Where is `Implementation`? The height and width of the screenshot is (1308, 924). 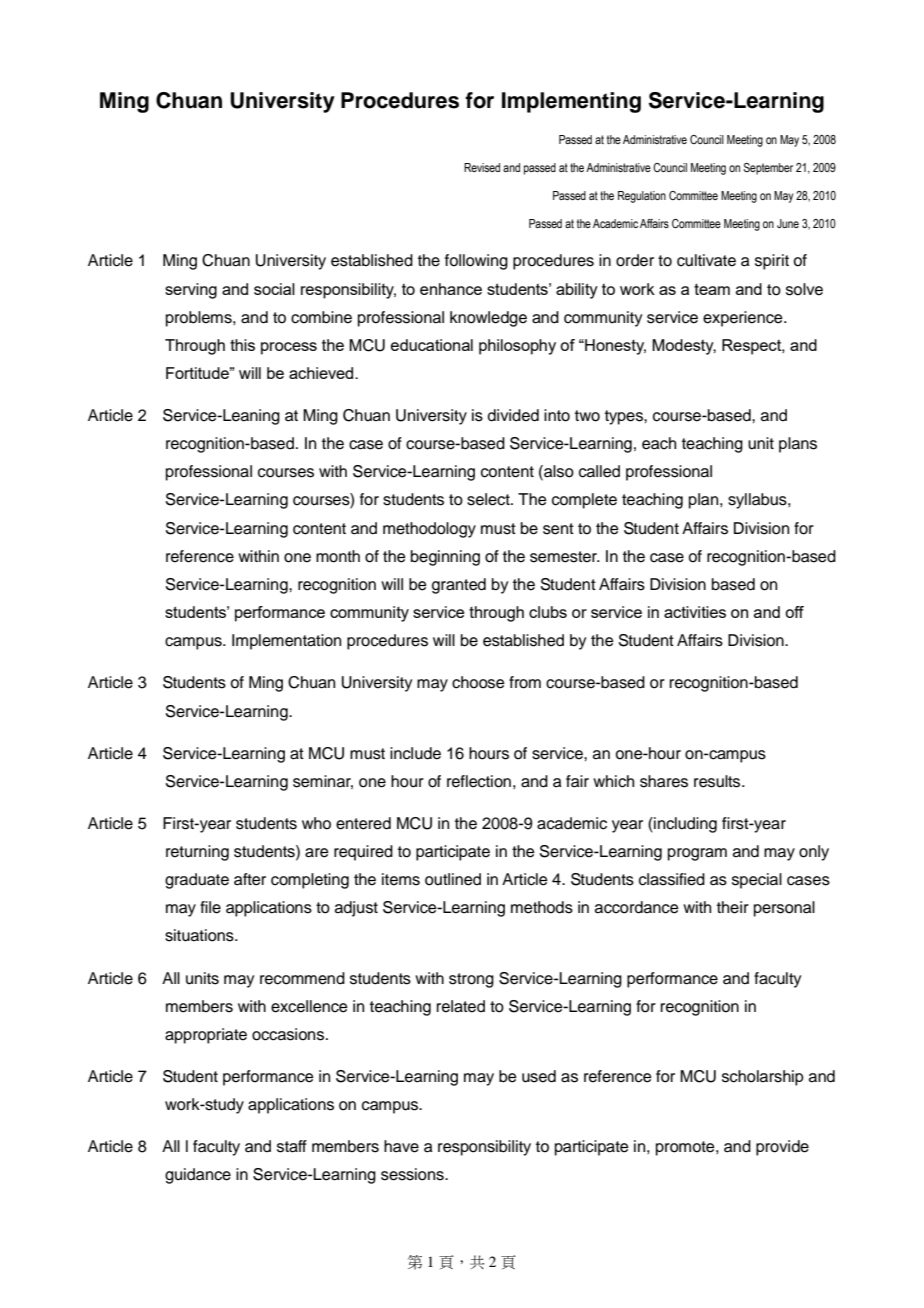 Implementation is located at coordinates (286, 642).
